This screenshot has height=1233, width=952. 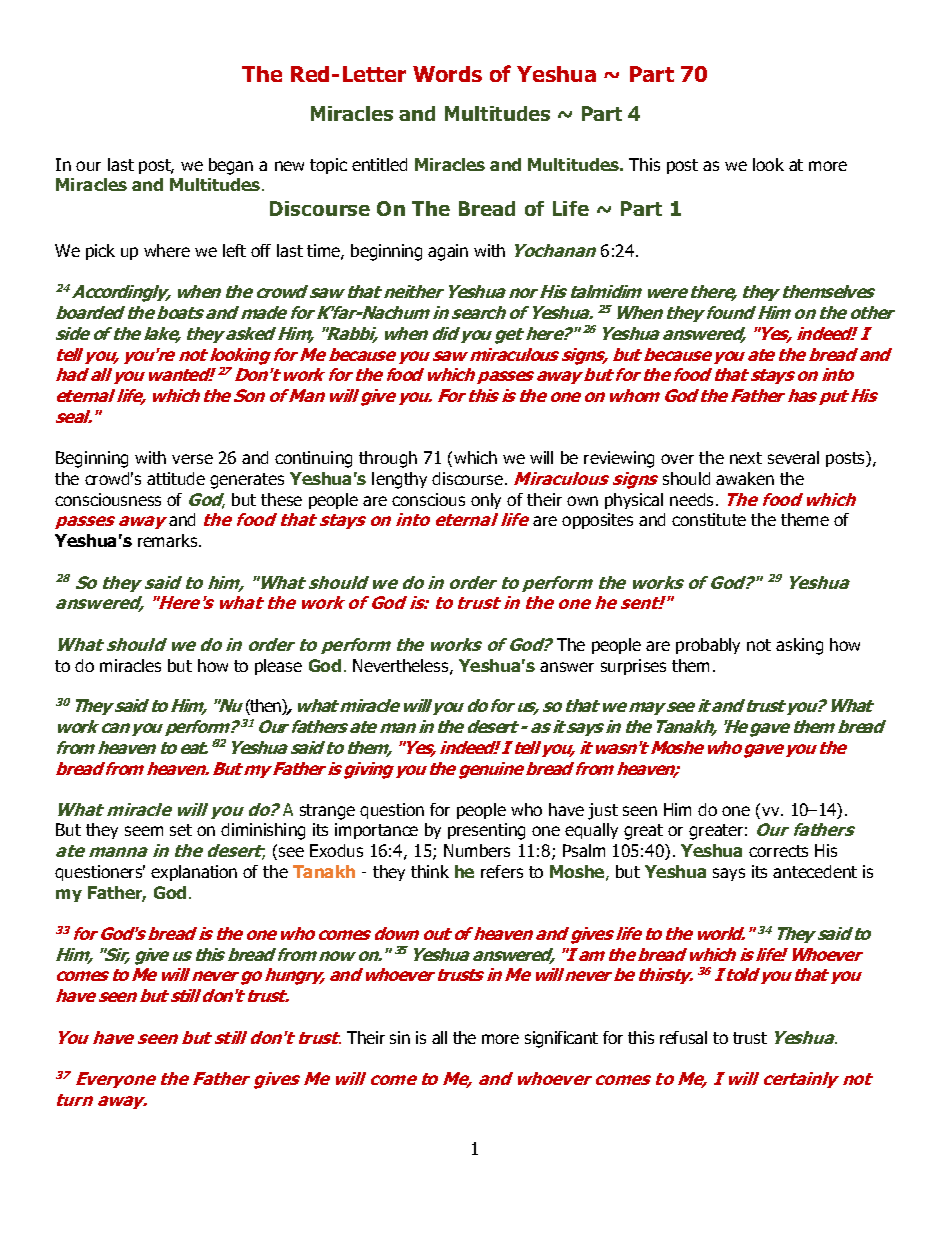 What do you see at coordinates (447, 74) in the screenshot?
I see `Words` at bounding box center [447, 74].
